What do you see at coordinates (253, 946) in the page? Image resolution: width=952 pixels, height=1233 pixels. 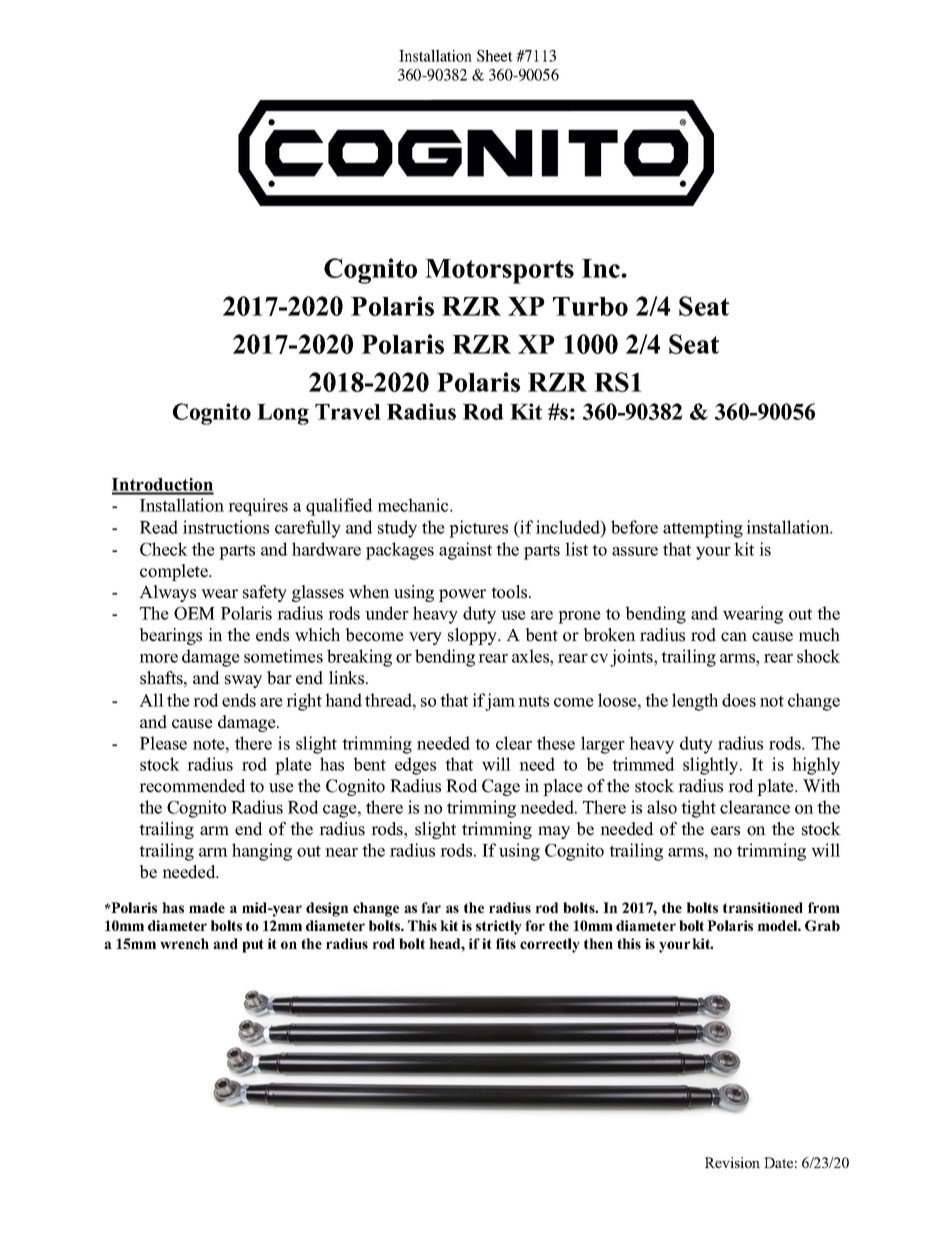 I see `put` at bounding box center [253, 946].
